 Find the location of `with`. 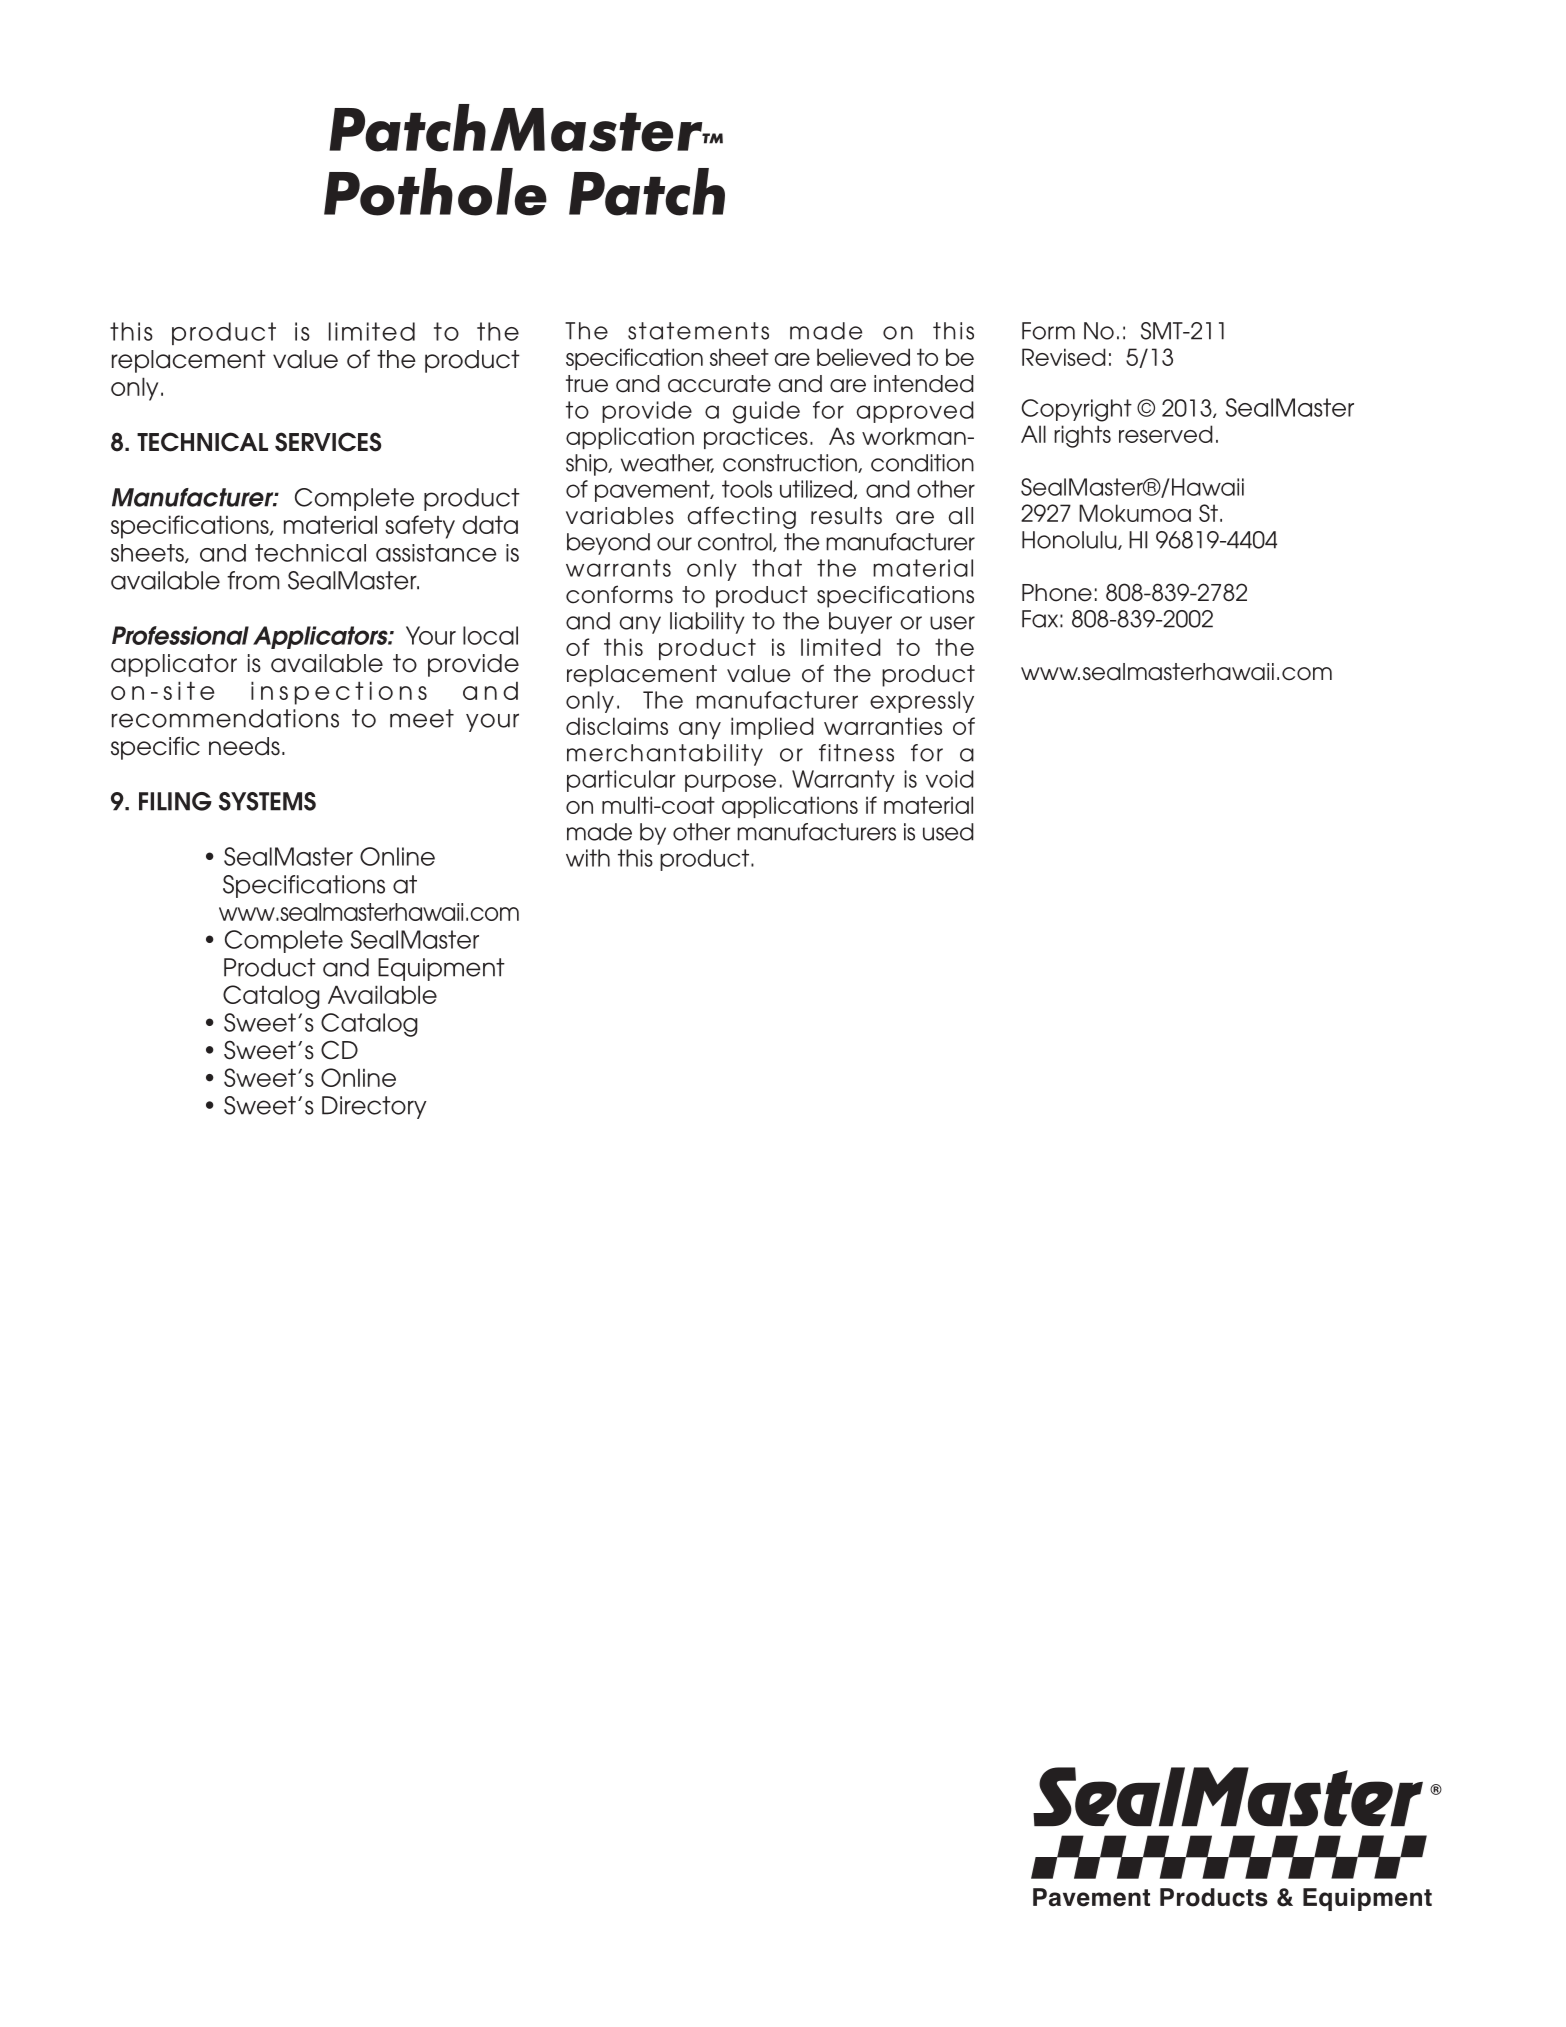

with is located at coordinates (588, 858).
